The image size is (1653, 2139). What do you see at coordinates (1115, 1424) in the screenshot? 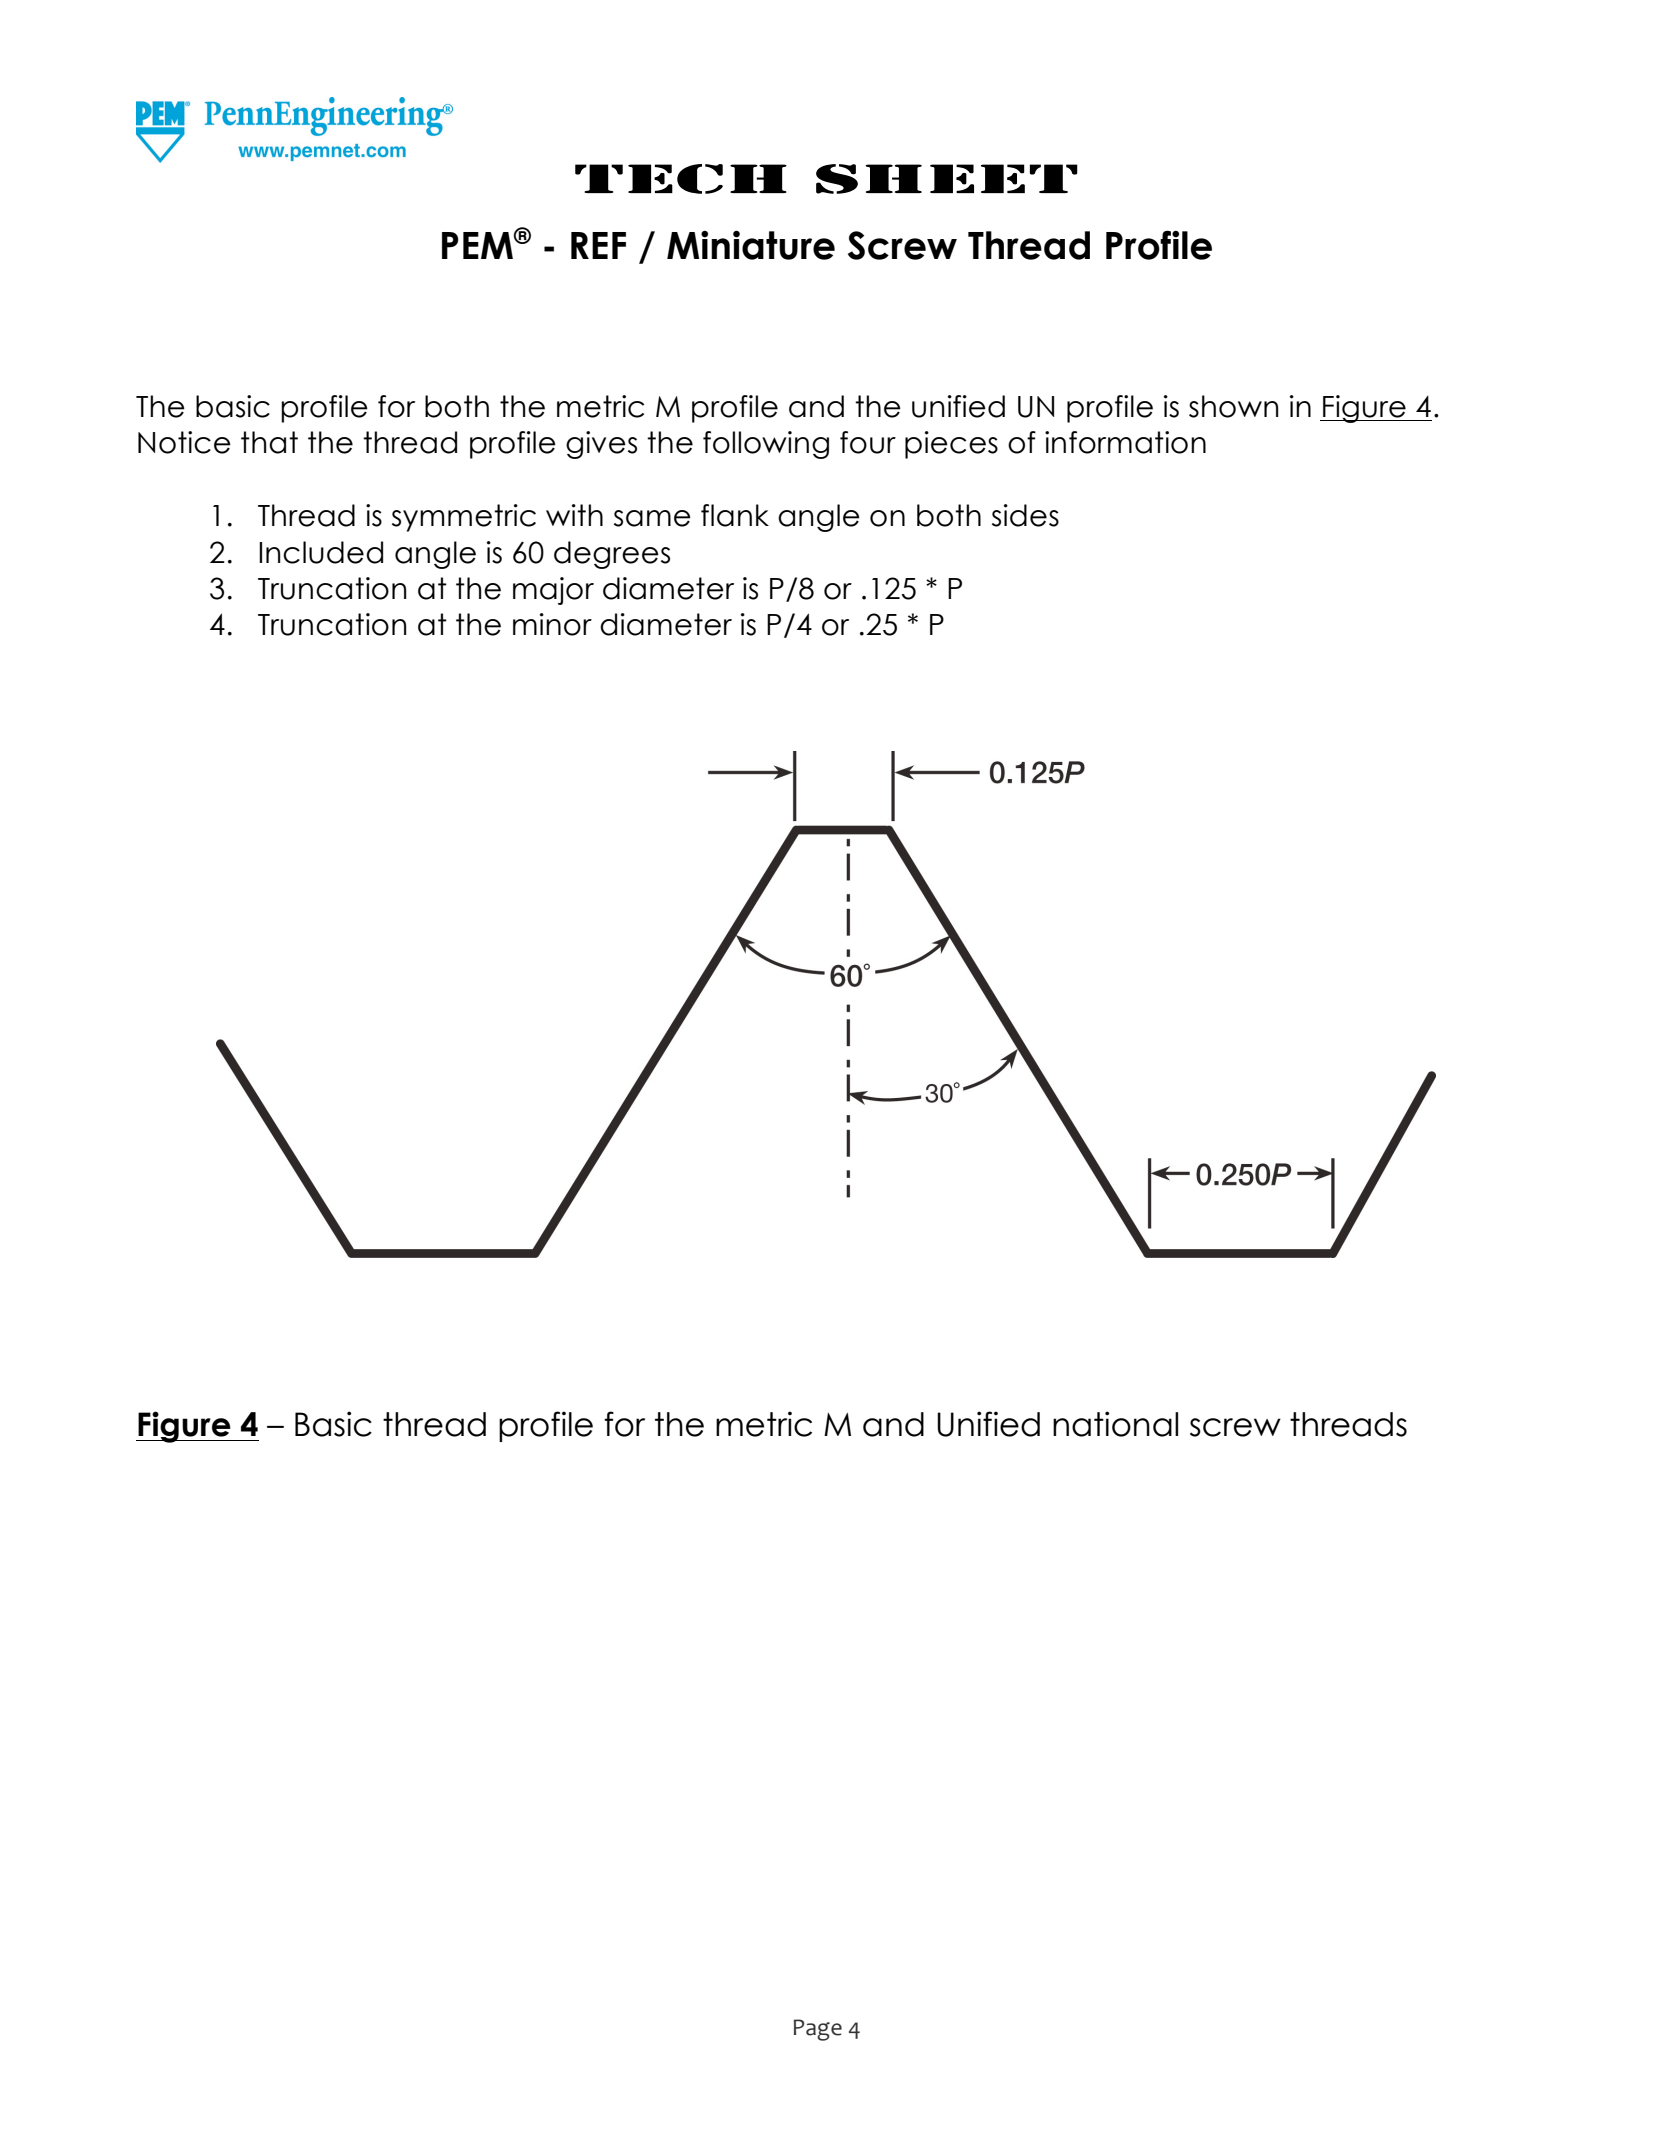
I see `national` at bounding box center [1115, 1424].
